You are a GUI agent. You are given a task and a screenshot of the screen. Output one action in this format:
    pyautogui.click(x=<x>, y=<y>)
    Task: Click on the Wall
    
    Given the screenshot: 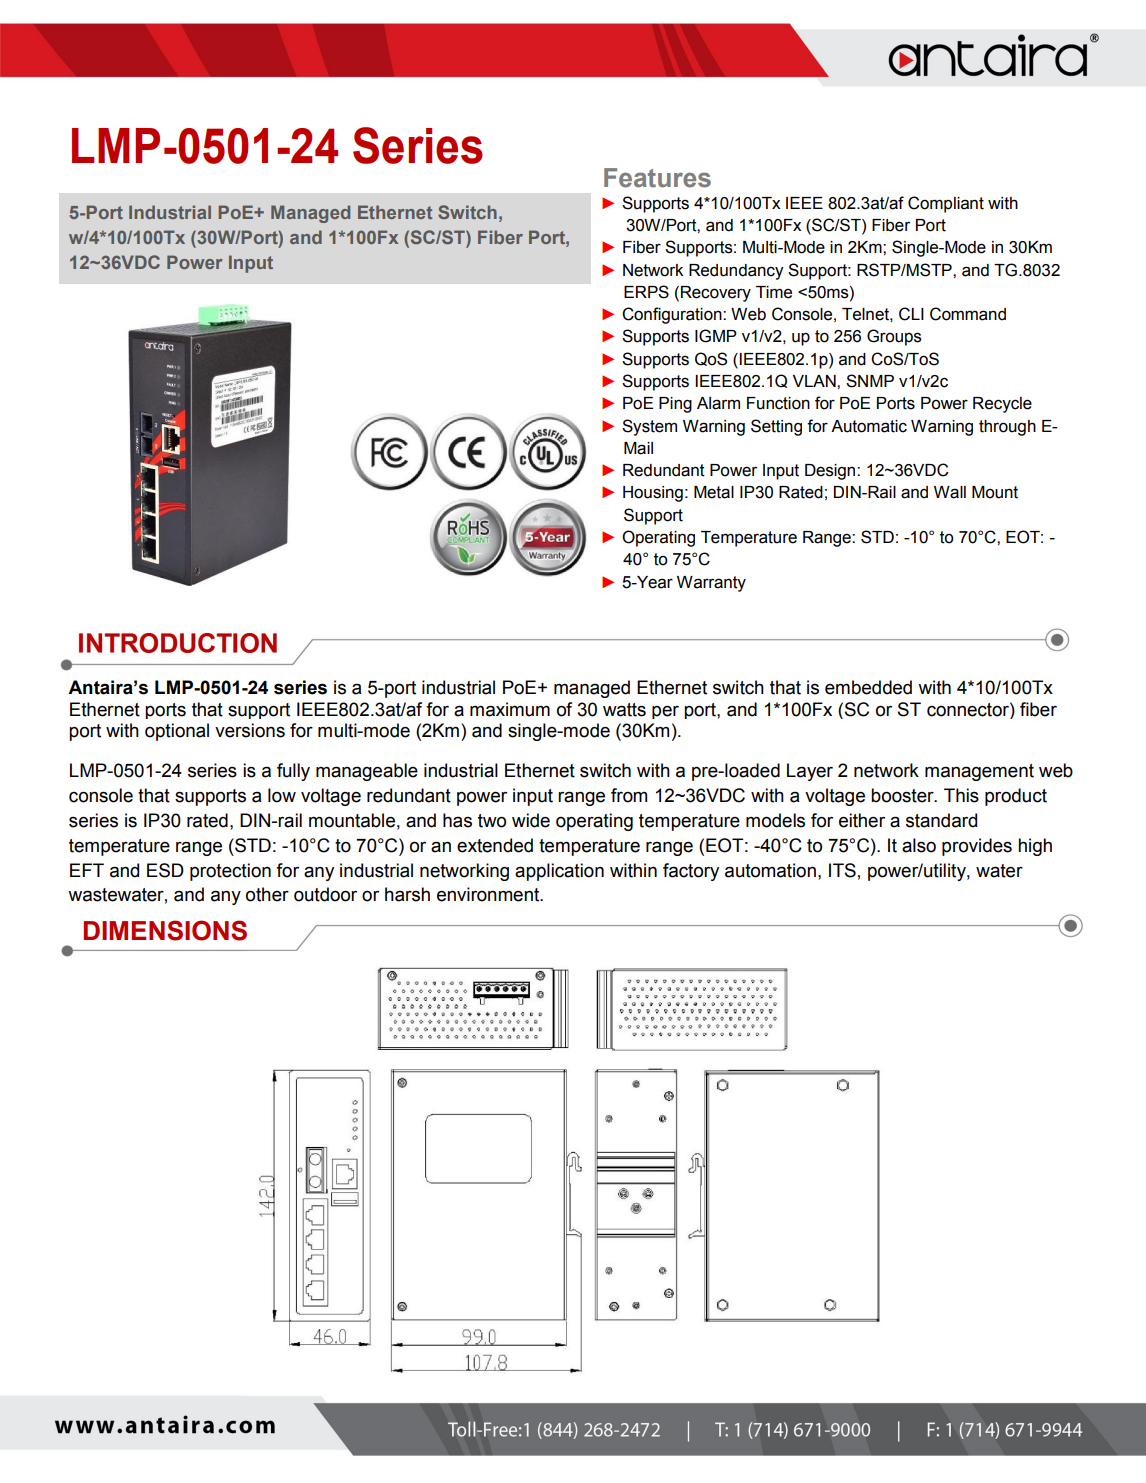 What is the action you would take?
    pyautogui.click(x=950, y=492)
